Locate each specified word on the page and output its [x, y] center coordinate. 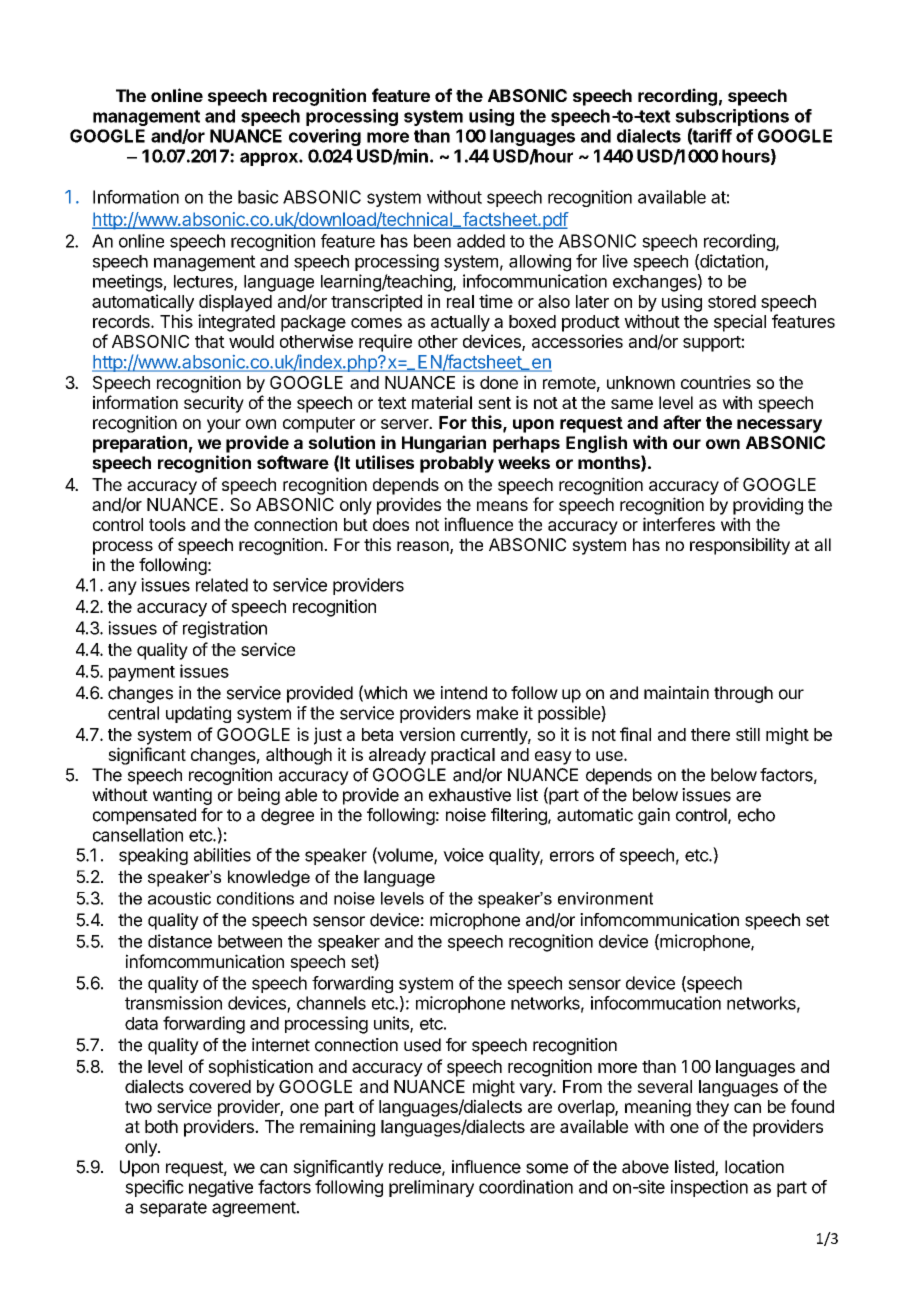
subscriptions [732, 117]
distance [180, 941]
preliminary [431, 1188]
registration [225, 629]
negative [221, 1188]
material [442, 402]
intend [464, 693]
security [214, 404]
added [481, 241]
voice [463, 855]
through [743, 694]
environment [605, 898]
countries [716, 382]
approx [270, 159]
